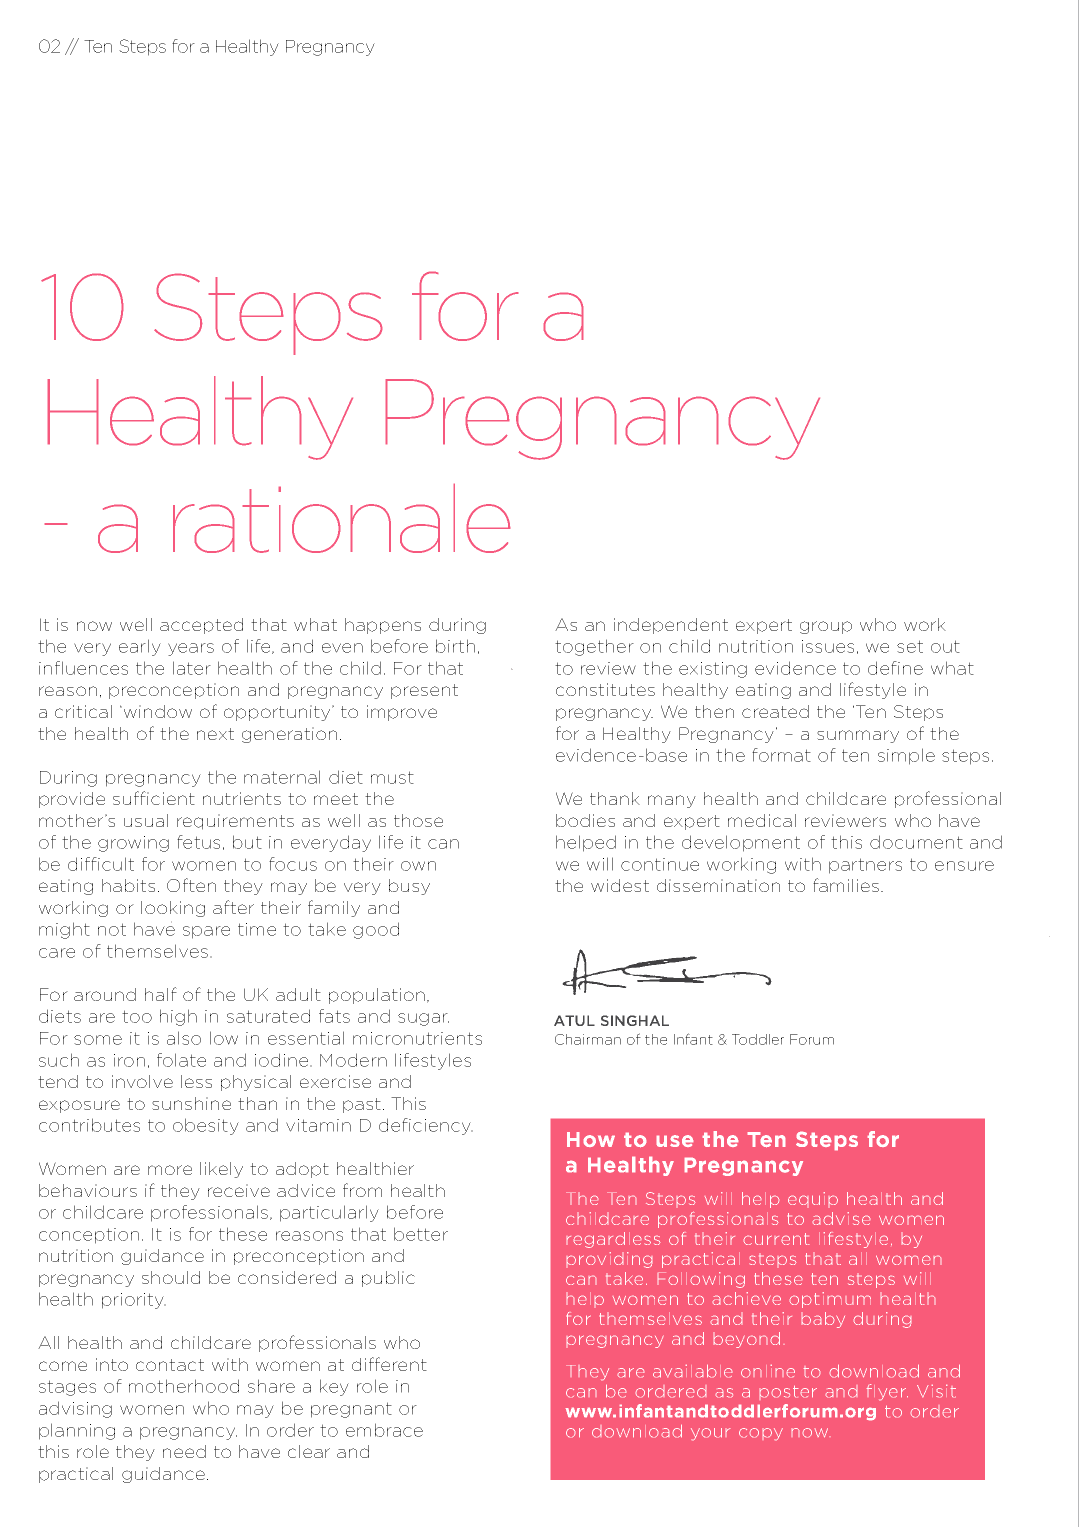 Image resolution: width=1079 pixels, height=1527 pixels. I want to click on accepted, so click(201, 626).
